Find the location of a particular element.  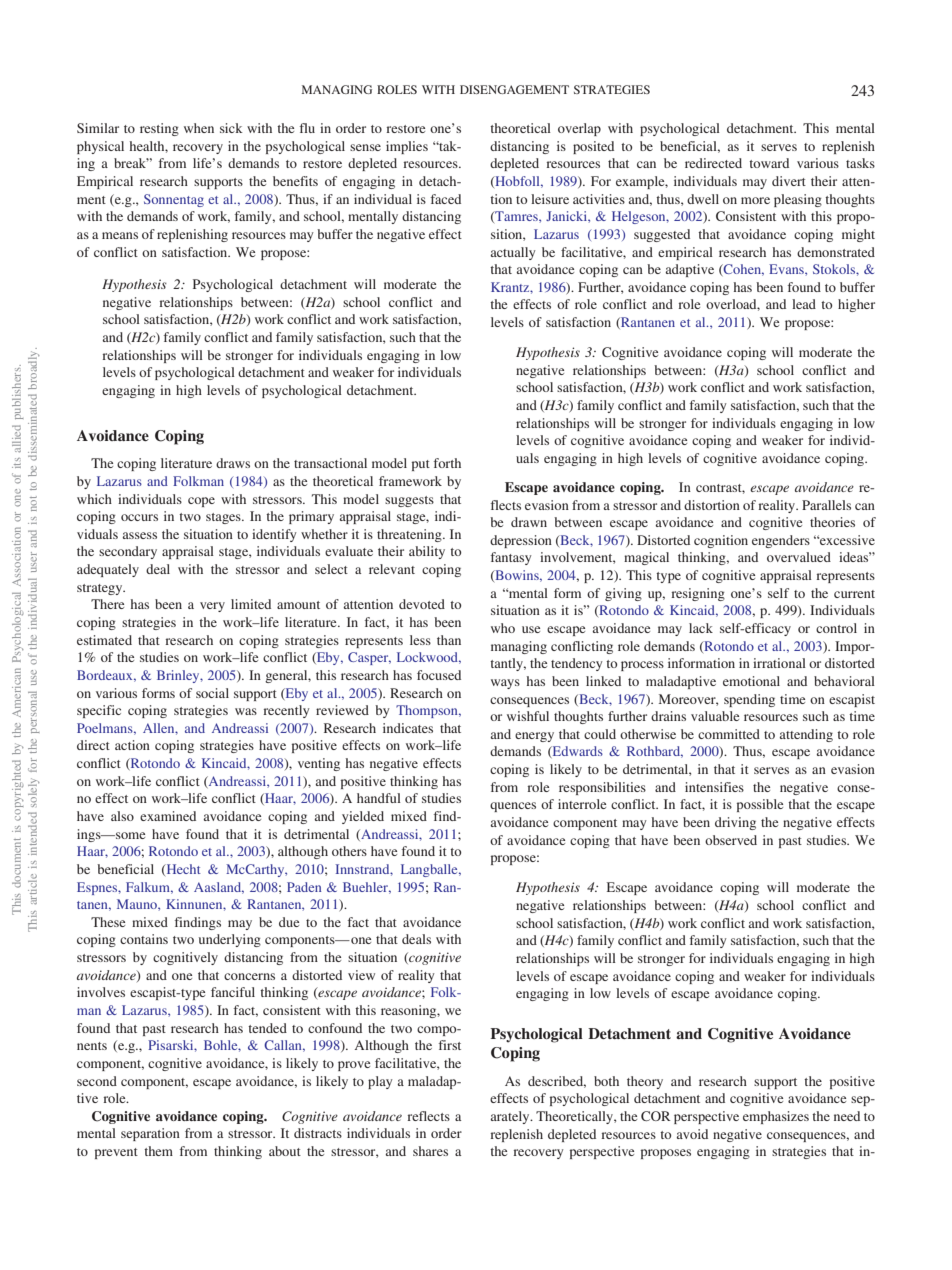

them is located at coordinates (158, 1151).
